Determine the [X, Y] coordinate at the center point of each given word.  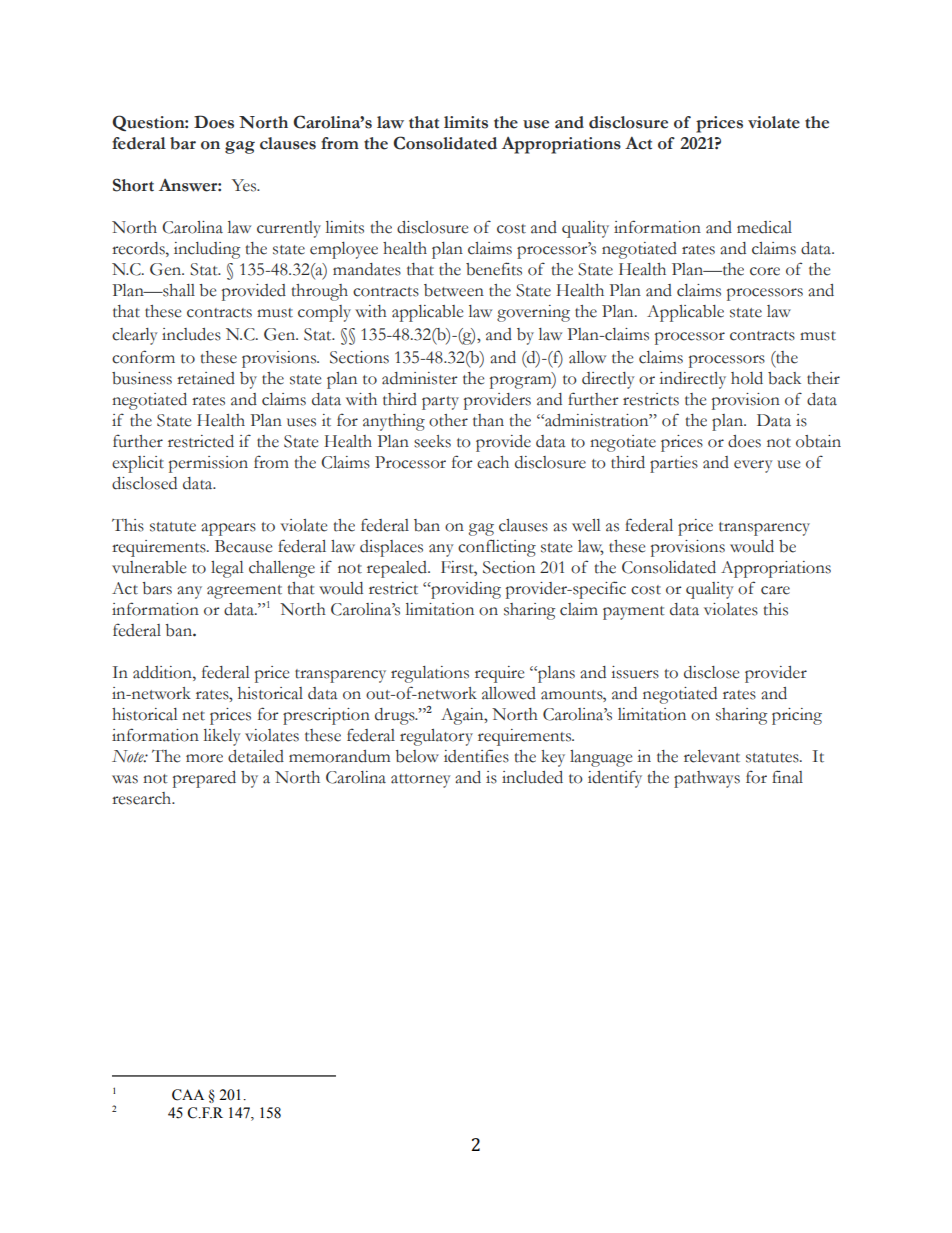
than [488, 420]
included [532, 777]
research [143, 798]
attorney [420, 781]
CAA [188, 1095]
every [753, 466]
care [775, 590]
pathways [707, 779]
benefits [494, 269]
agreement [244, 592]
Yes [245, 185]
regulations [430, 674]
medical [764, 227]
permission [208, 464]
